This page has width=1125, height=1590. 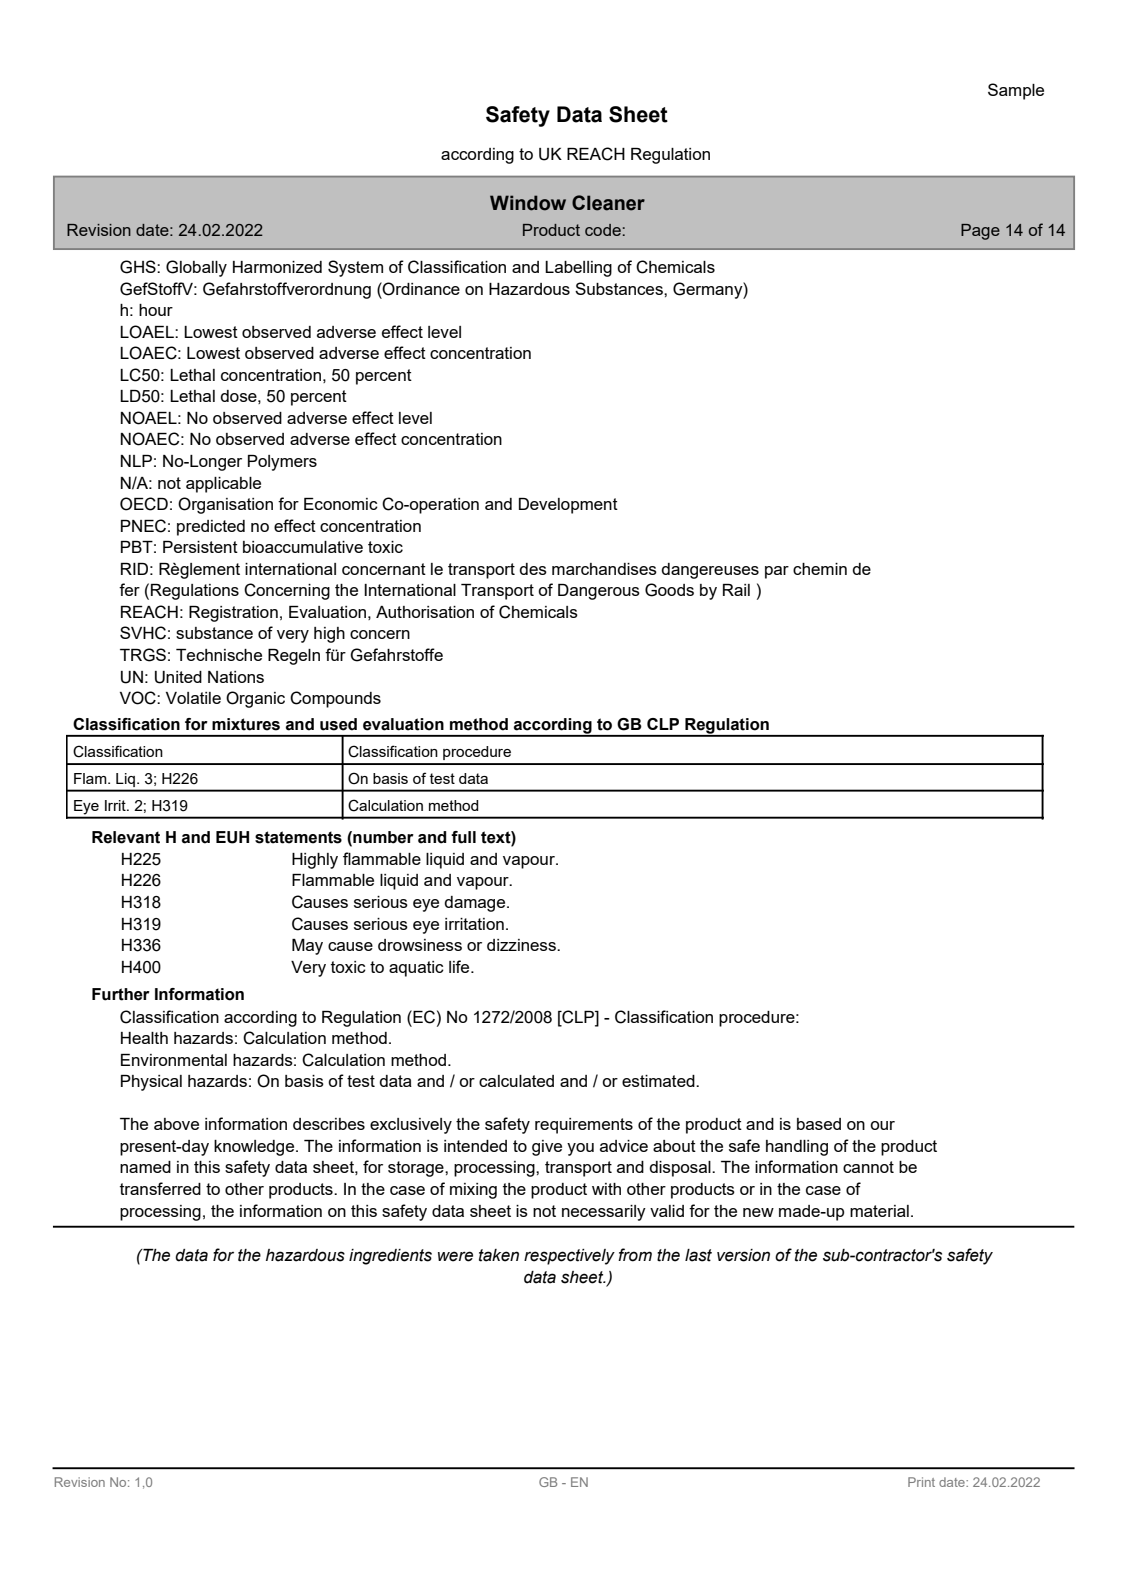 I want to click on requirements, so click(x=584, y=1126).
